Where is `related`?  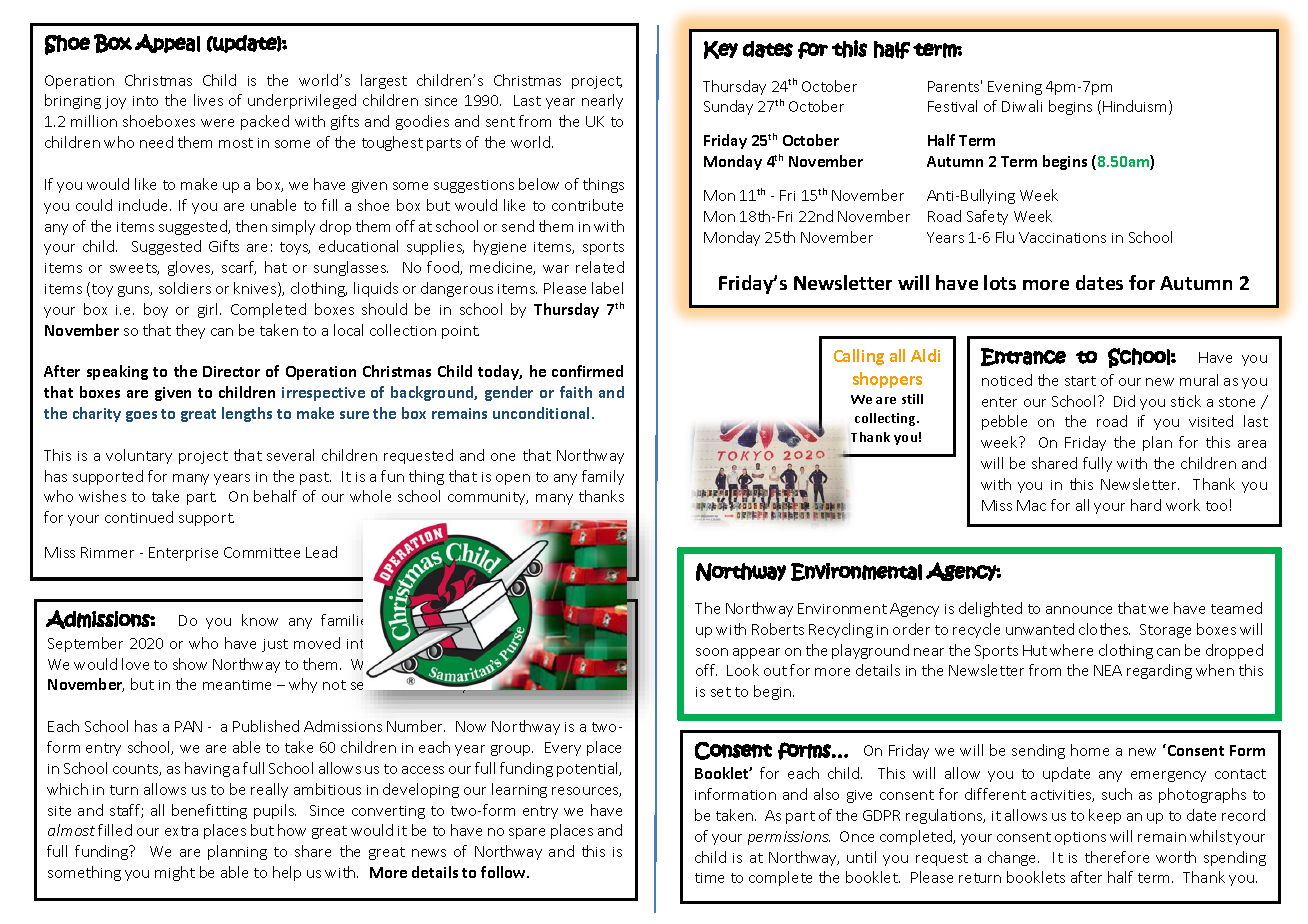 related is located at coordinates (600, 267).
